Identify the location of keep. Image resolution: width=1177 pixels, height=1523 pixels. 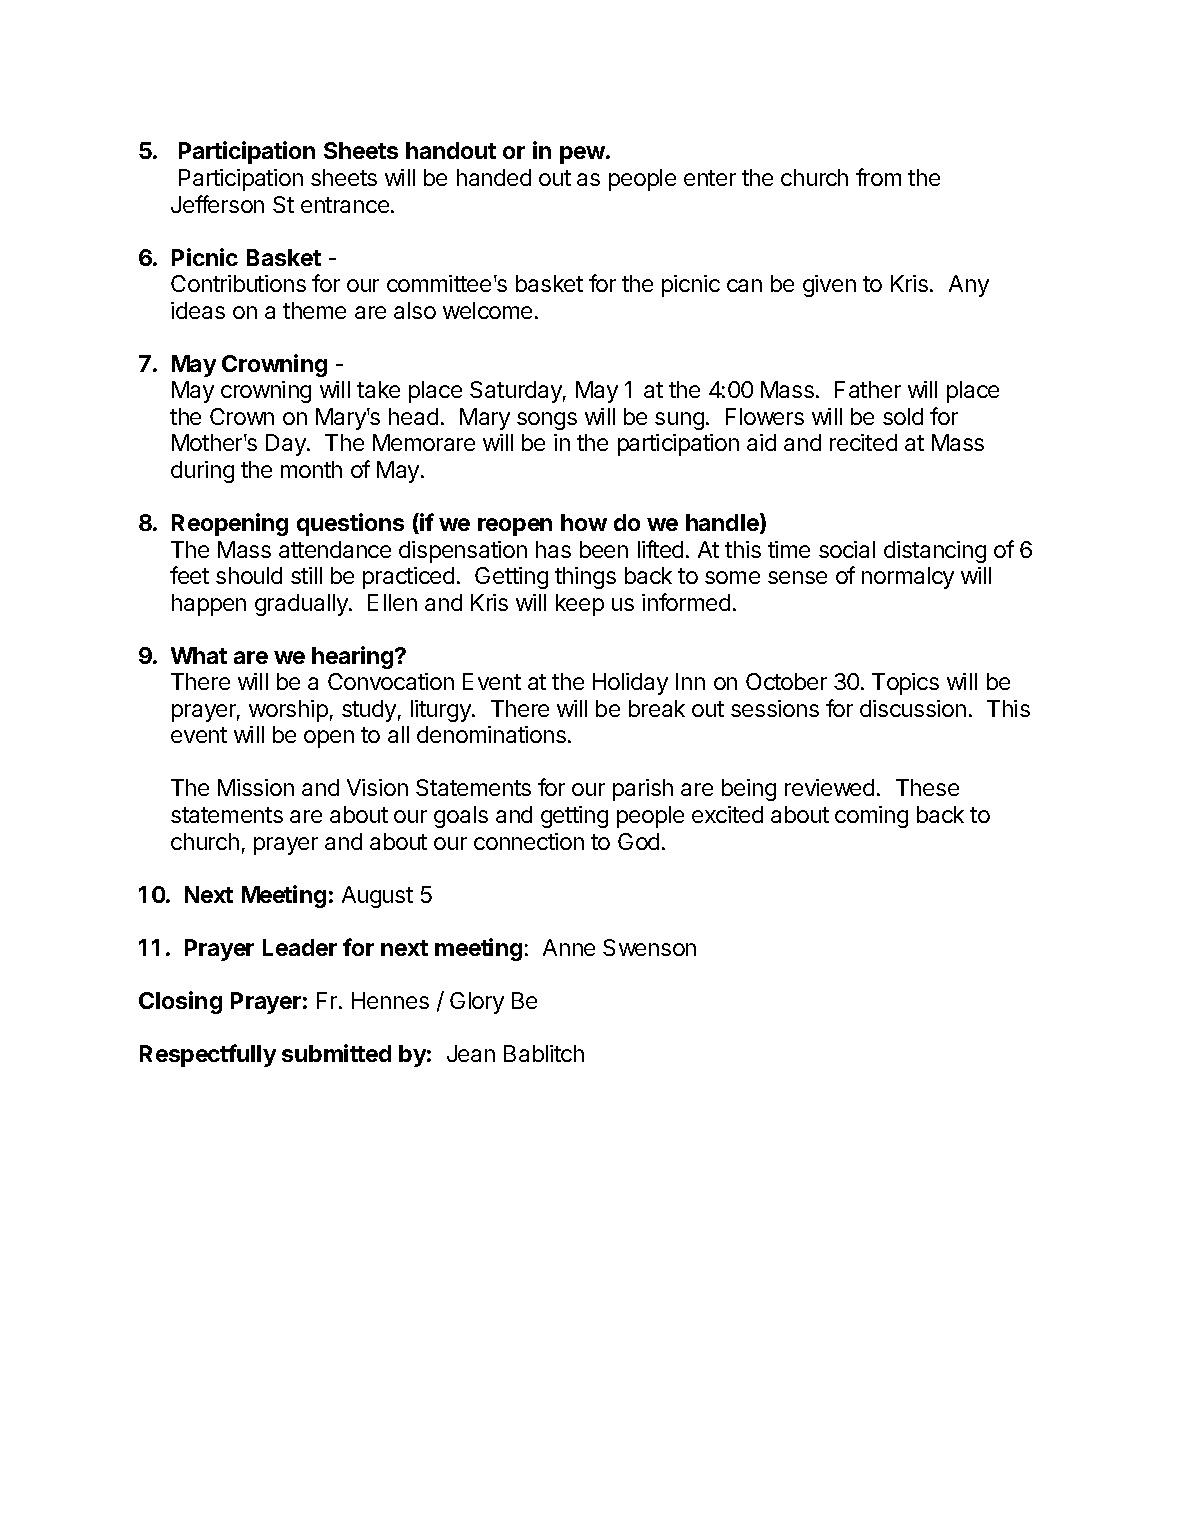
(580, 605).
